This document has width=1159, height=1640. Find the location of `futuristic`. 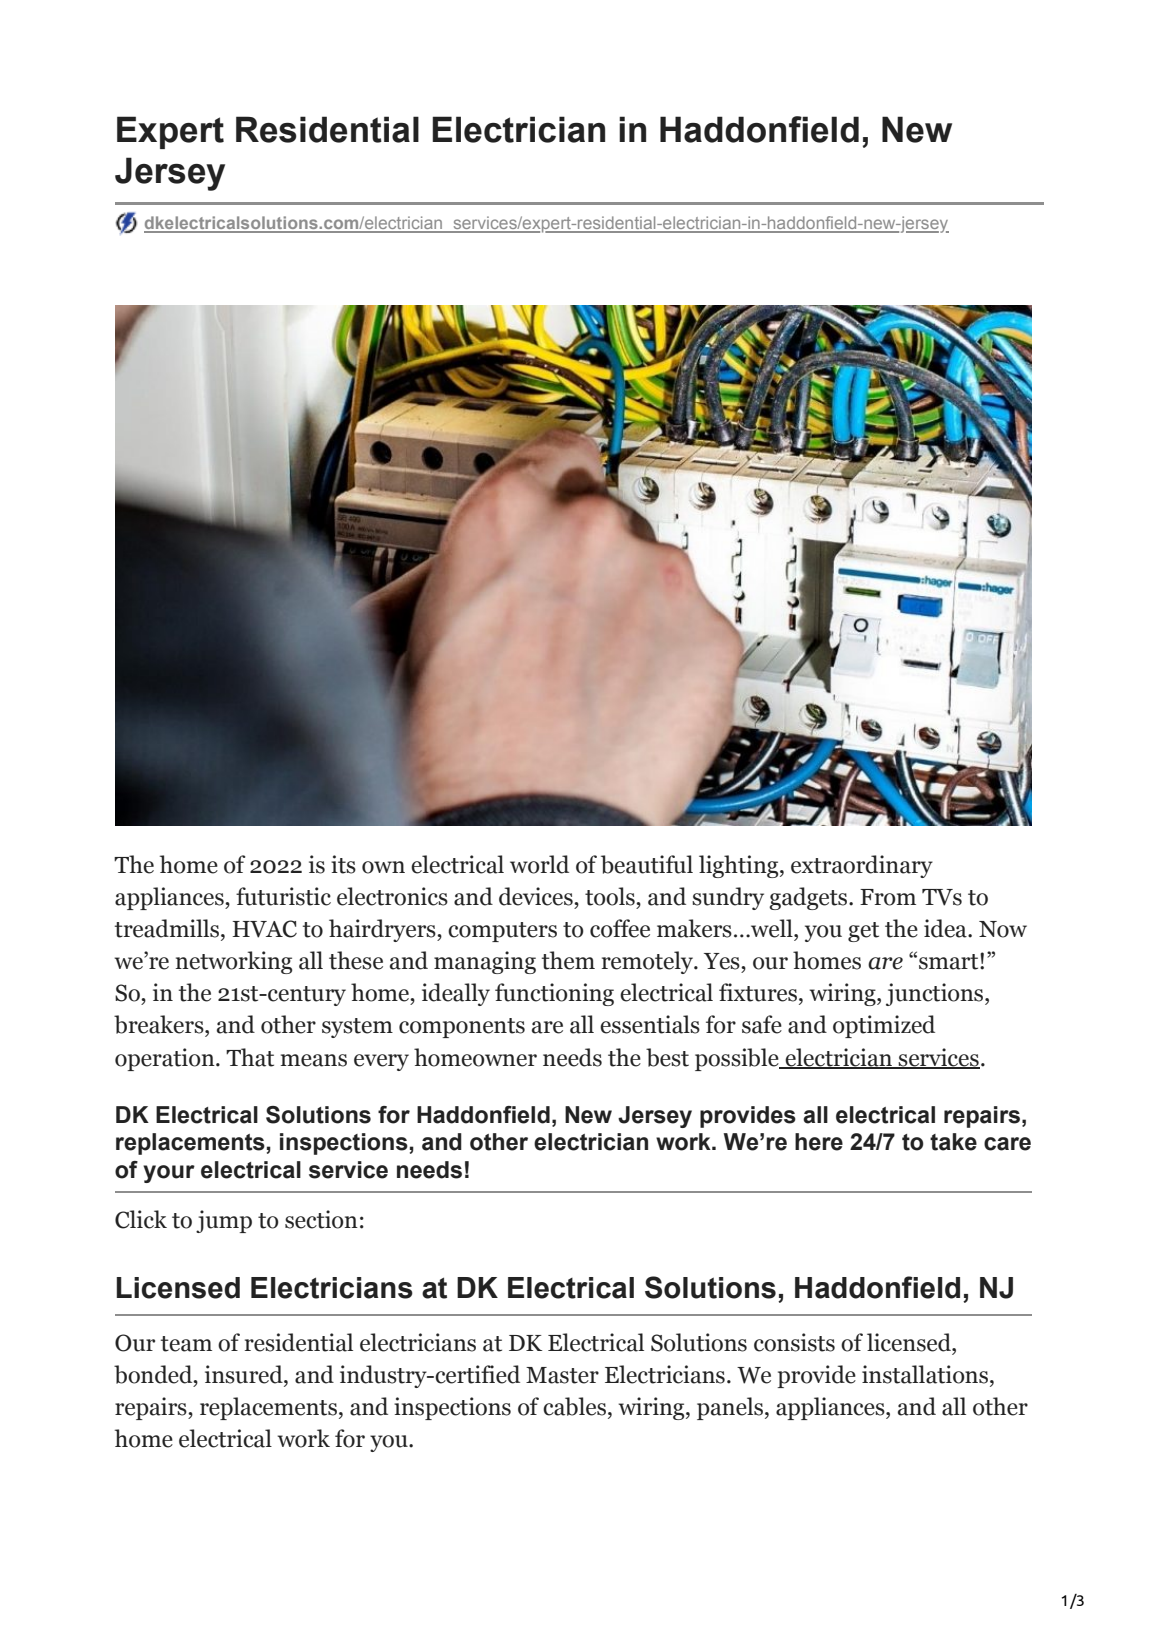

futuristic is located at coordinates (283, 896).
